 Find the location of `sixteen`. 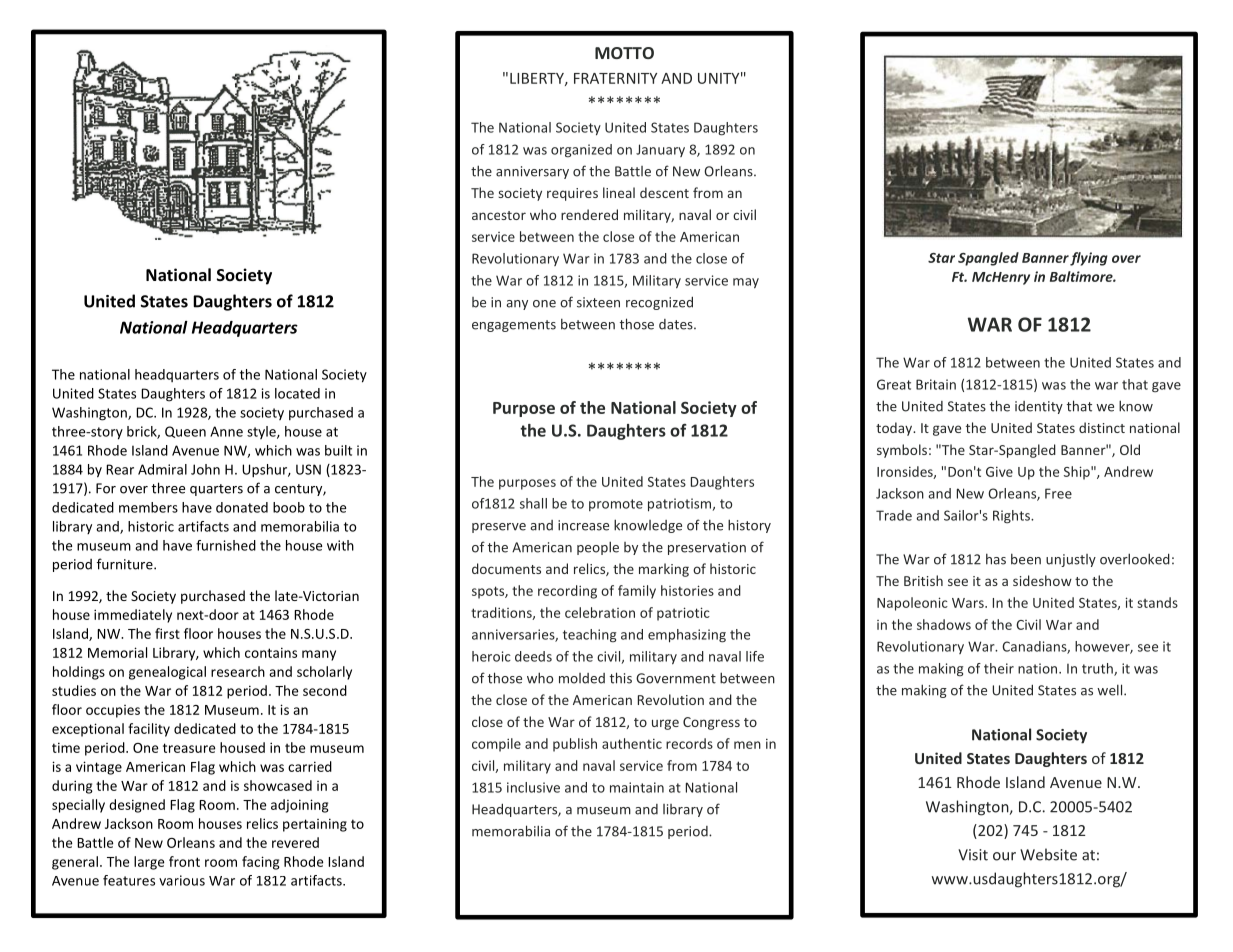

sixteen is located at coordinates (598, 302).
